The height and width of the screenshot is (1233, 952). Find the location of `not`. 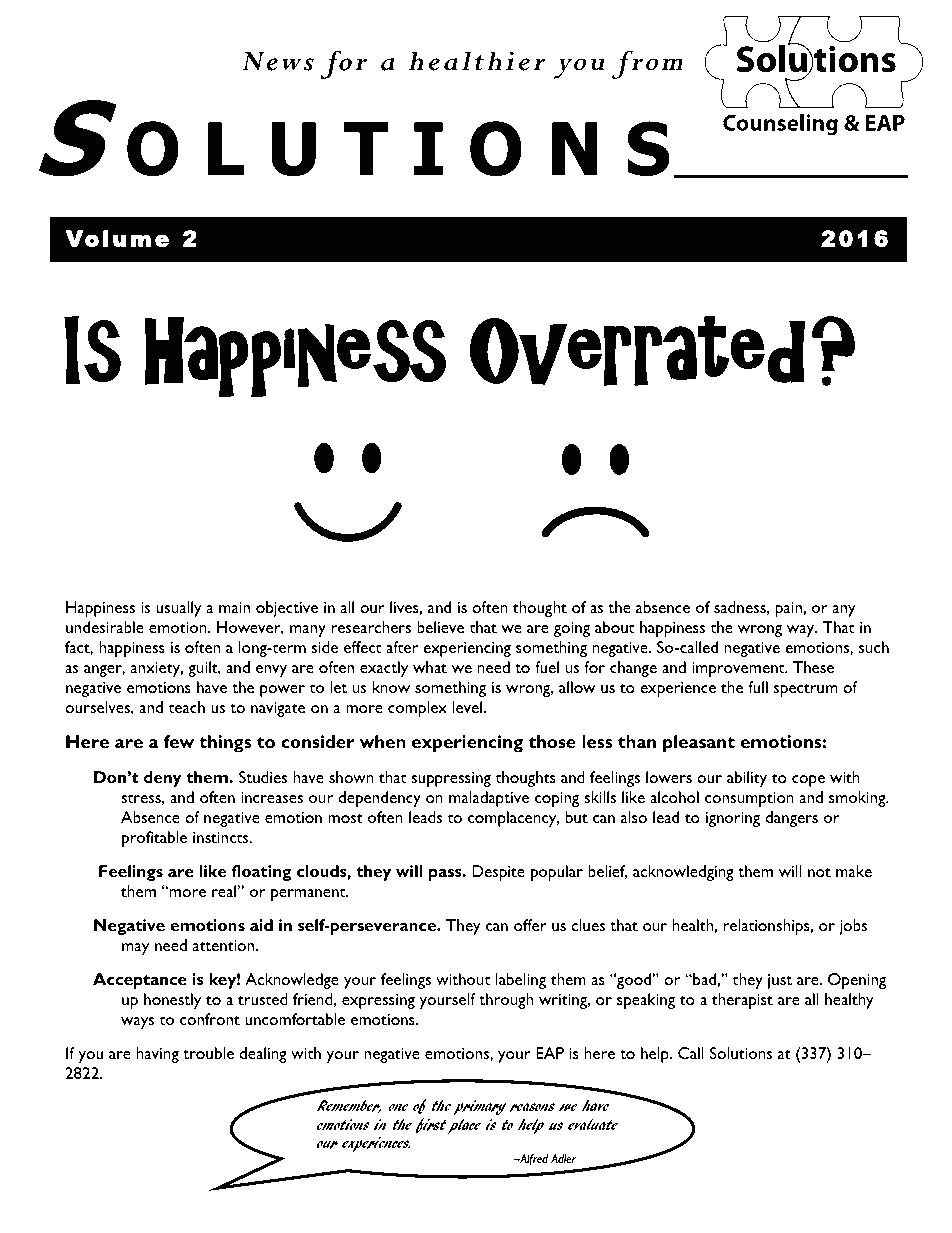

not is located at coordinates (819, 872).
